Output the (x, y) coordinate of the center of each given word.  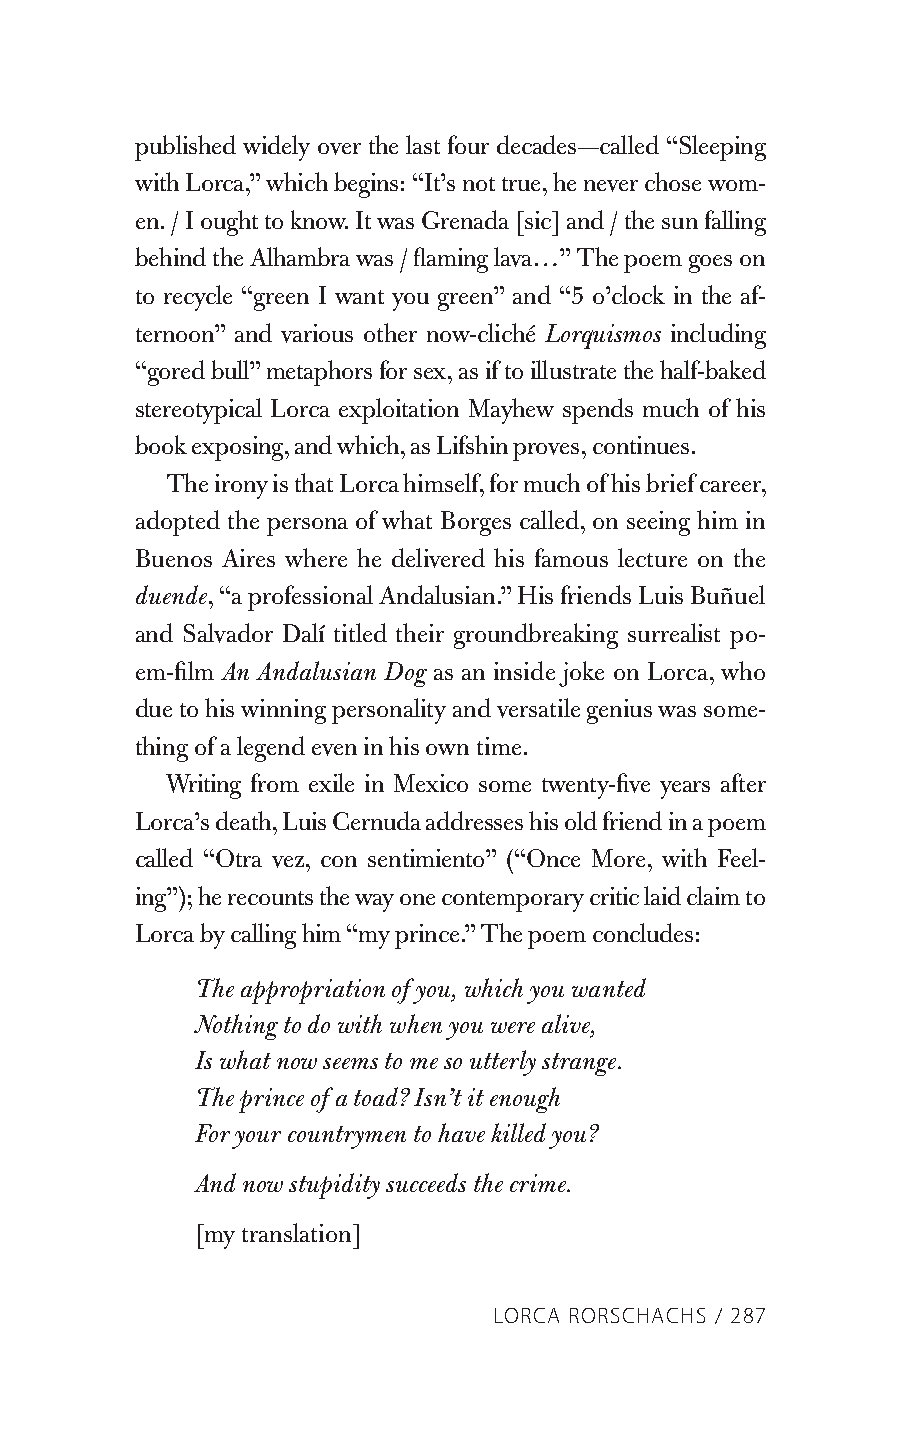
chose (673, 181)
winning (283, 711)
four (468, 144)
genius (619, 711)
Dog (405, 674)
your (256, 1140)
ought (229, 223)
